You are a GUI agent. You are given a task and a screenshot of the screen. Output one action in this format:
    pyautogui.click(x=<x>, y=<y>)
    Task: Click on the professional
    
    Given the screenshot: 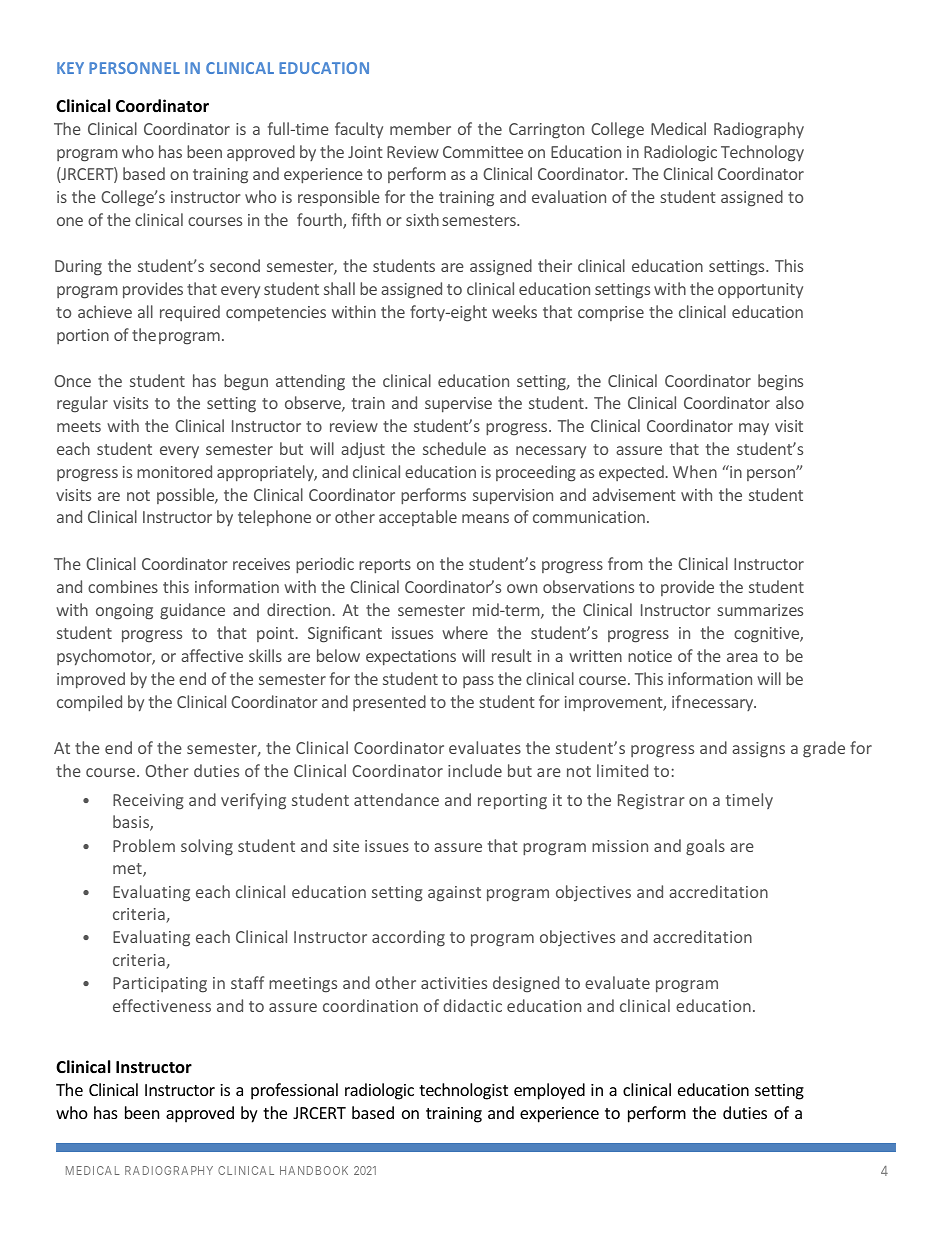 What is the action you would take?
    pyautogui.click(x=294, y=1091)
